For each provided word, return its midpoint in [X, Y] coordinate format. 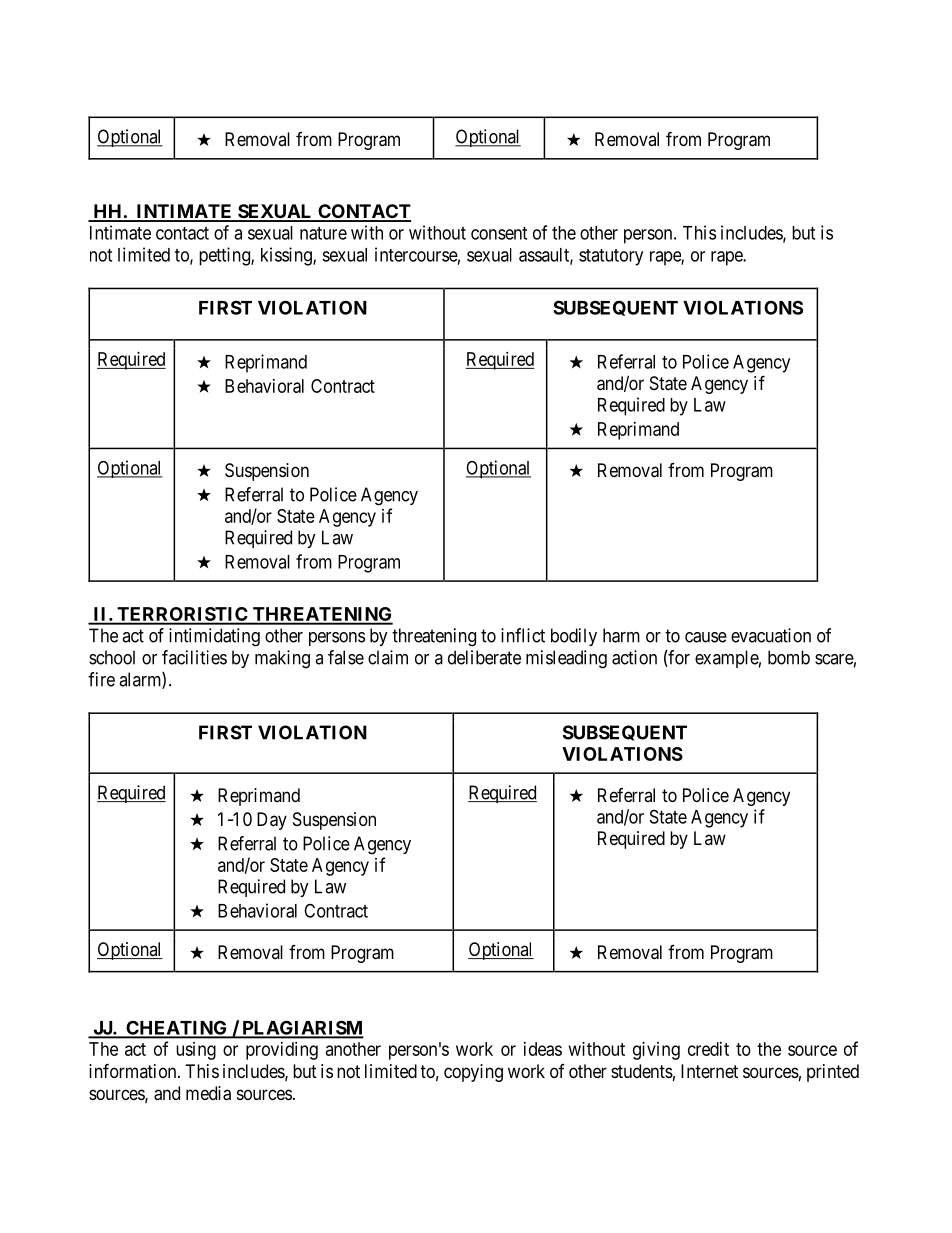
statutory [611, 257]
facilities [194, 657]
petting [225, 256]
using [196, 1051]
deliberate [484, 657]
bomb [789, 657]
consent [499, 233]
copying [473, 1073]
